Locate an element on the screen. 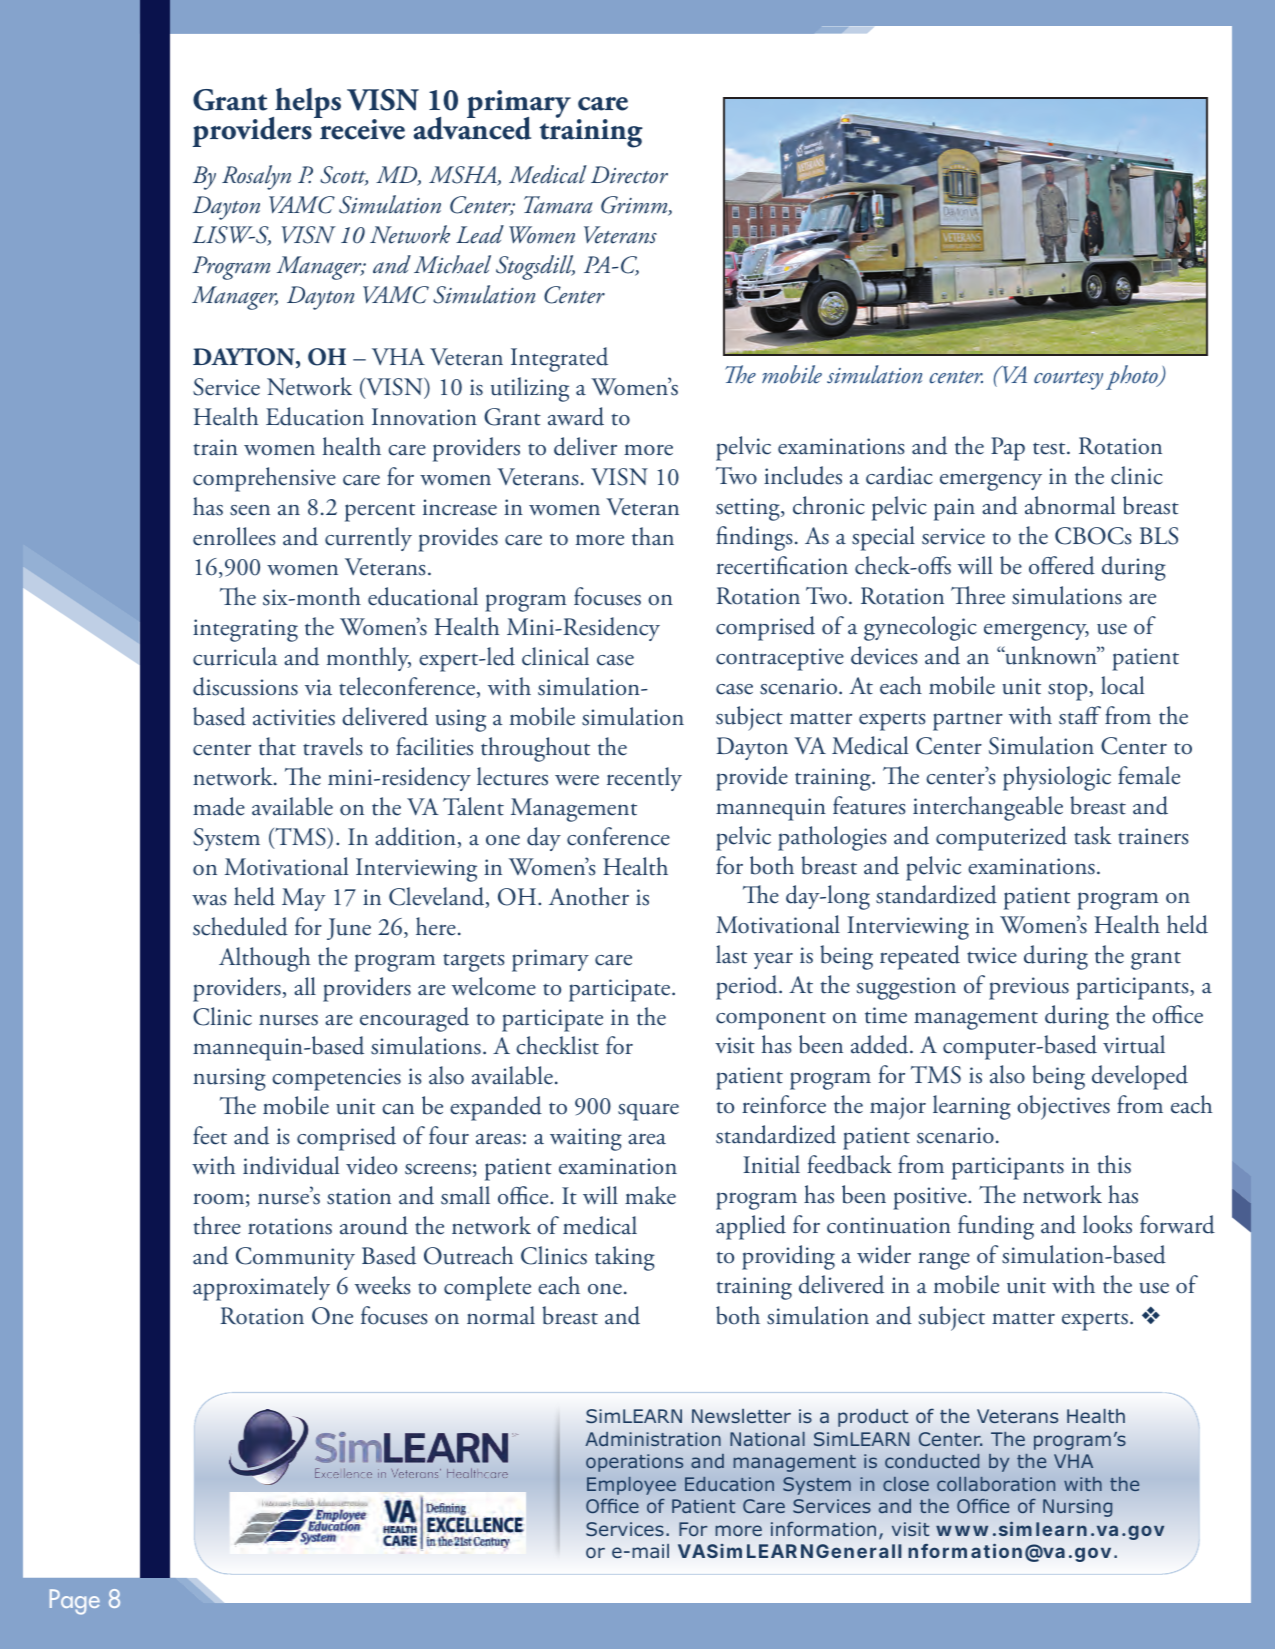 This screenshot has width=1275, height=1649. comprehensive is located at coordinates (264, 479).
